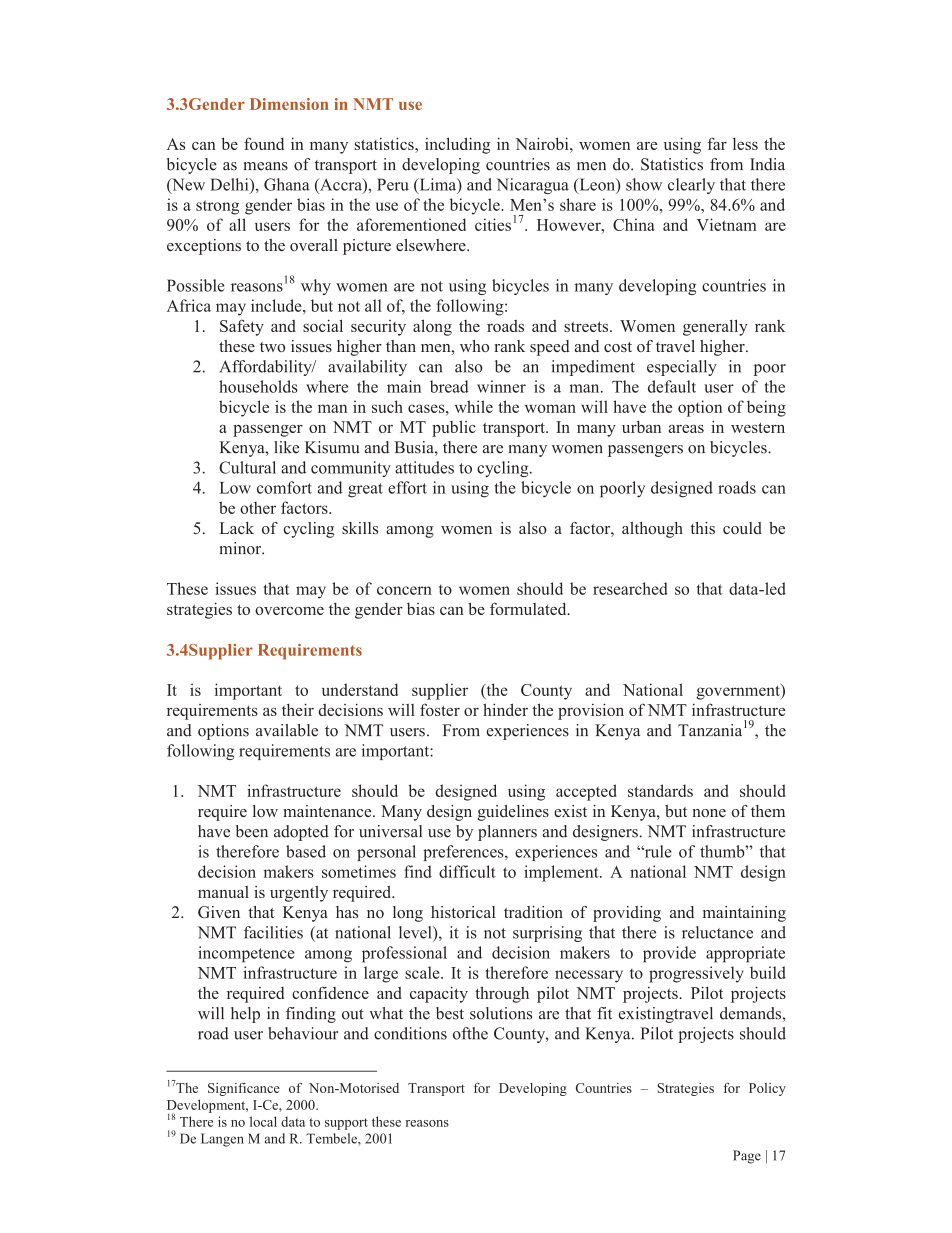 This screenshot has height=1233, width=952. I want to click on ofthe, so click(470, 1033).
